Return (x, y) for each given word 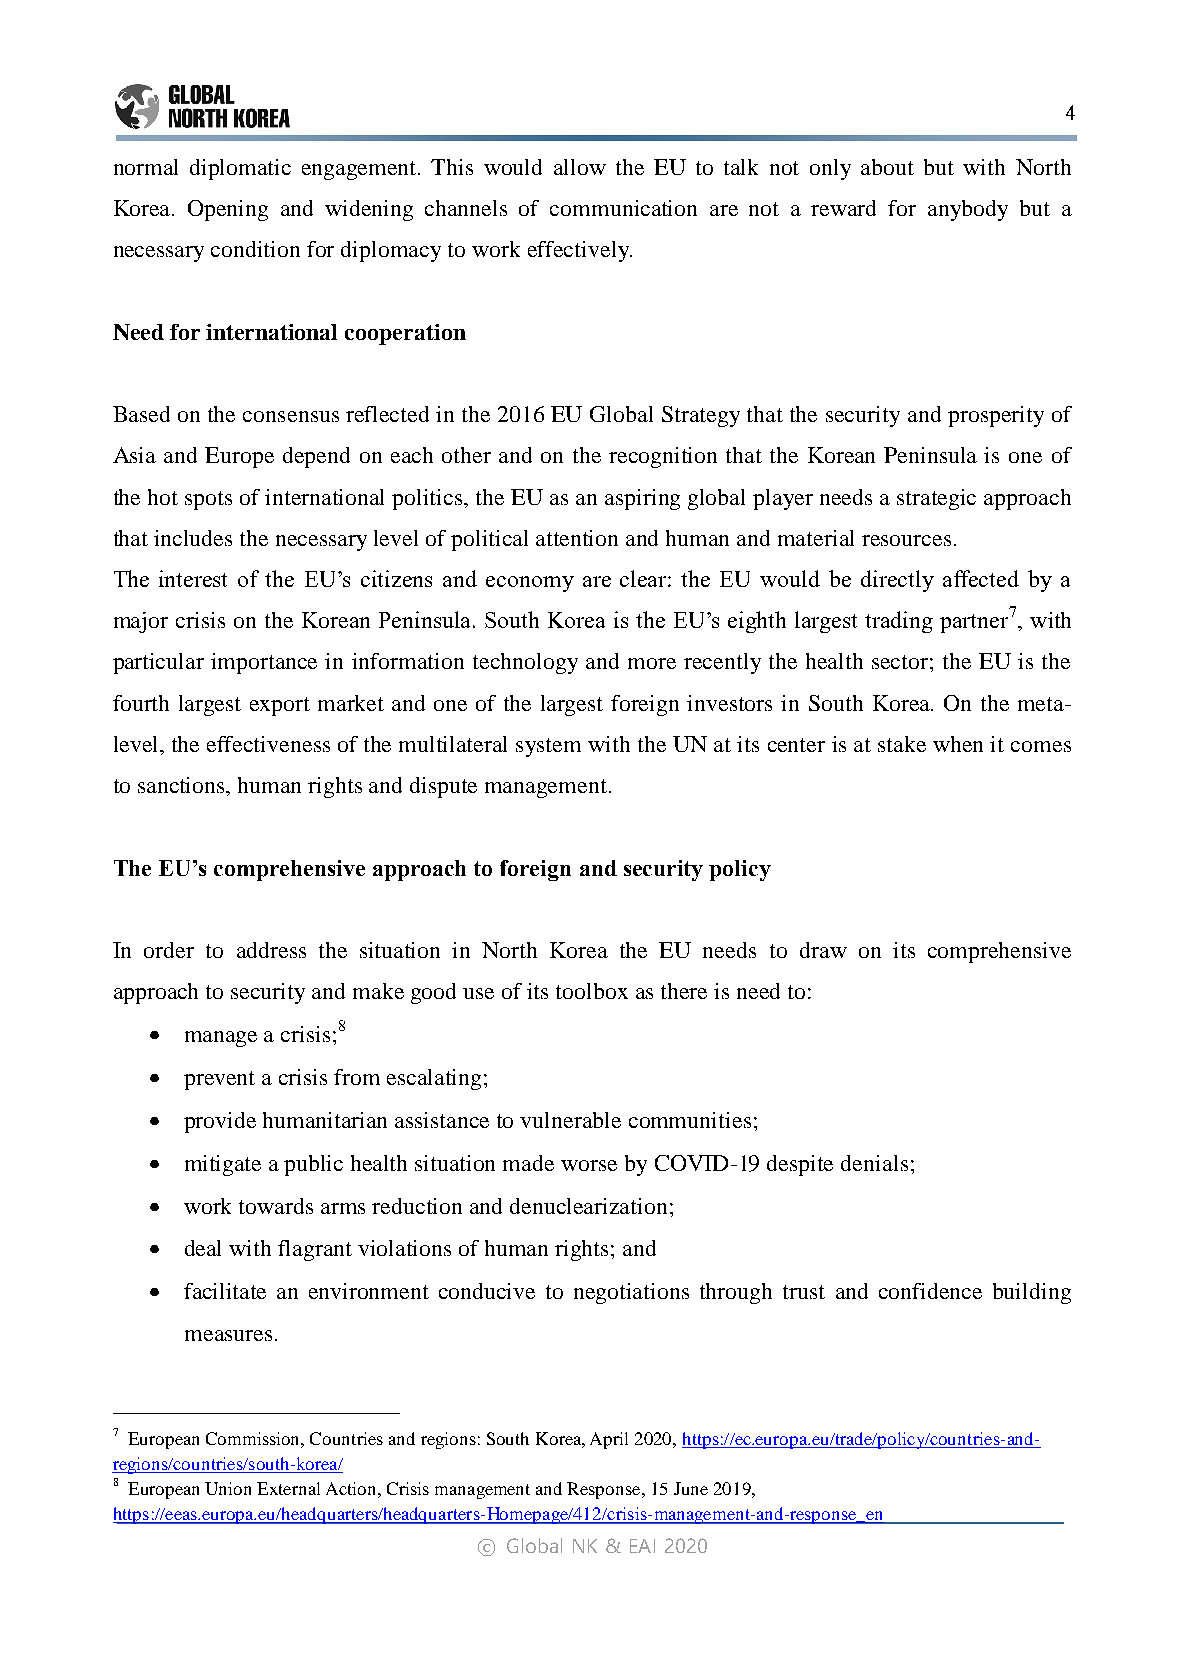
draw (823, 950)
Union (228, 1488)
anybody (968, 210)
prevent (219, 1080)
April (609, 1440)
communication (623, 208)
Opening (228, 210)
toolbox (592, 991)
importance (264, 663)
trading (899, 622)
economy (530, 584)
